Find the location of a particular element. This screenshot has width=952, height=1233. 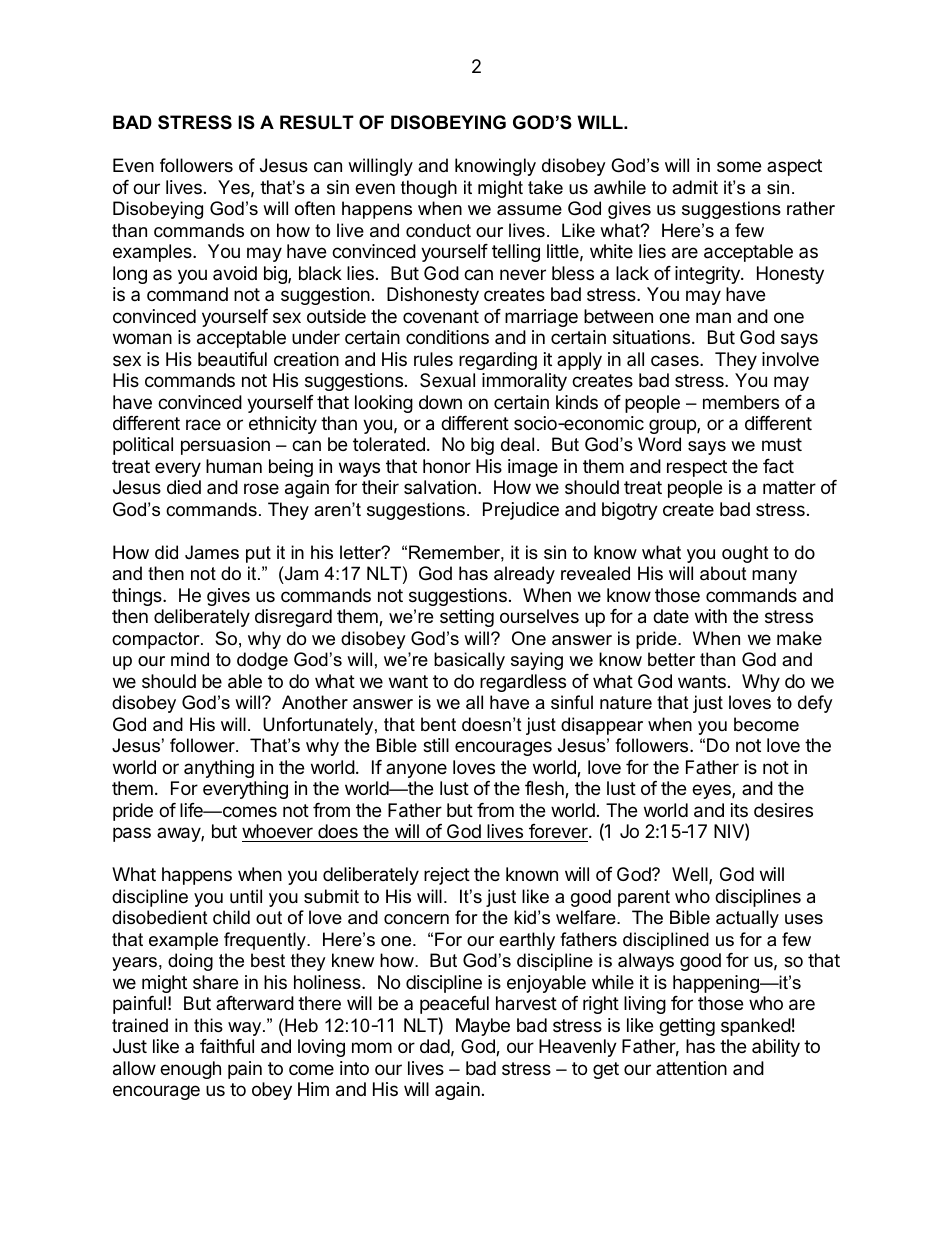

some is located at coordinates (739, 166).
